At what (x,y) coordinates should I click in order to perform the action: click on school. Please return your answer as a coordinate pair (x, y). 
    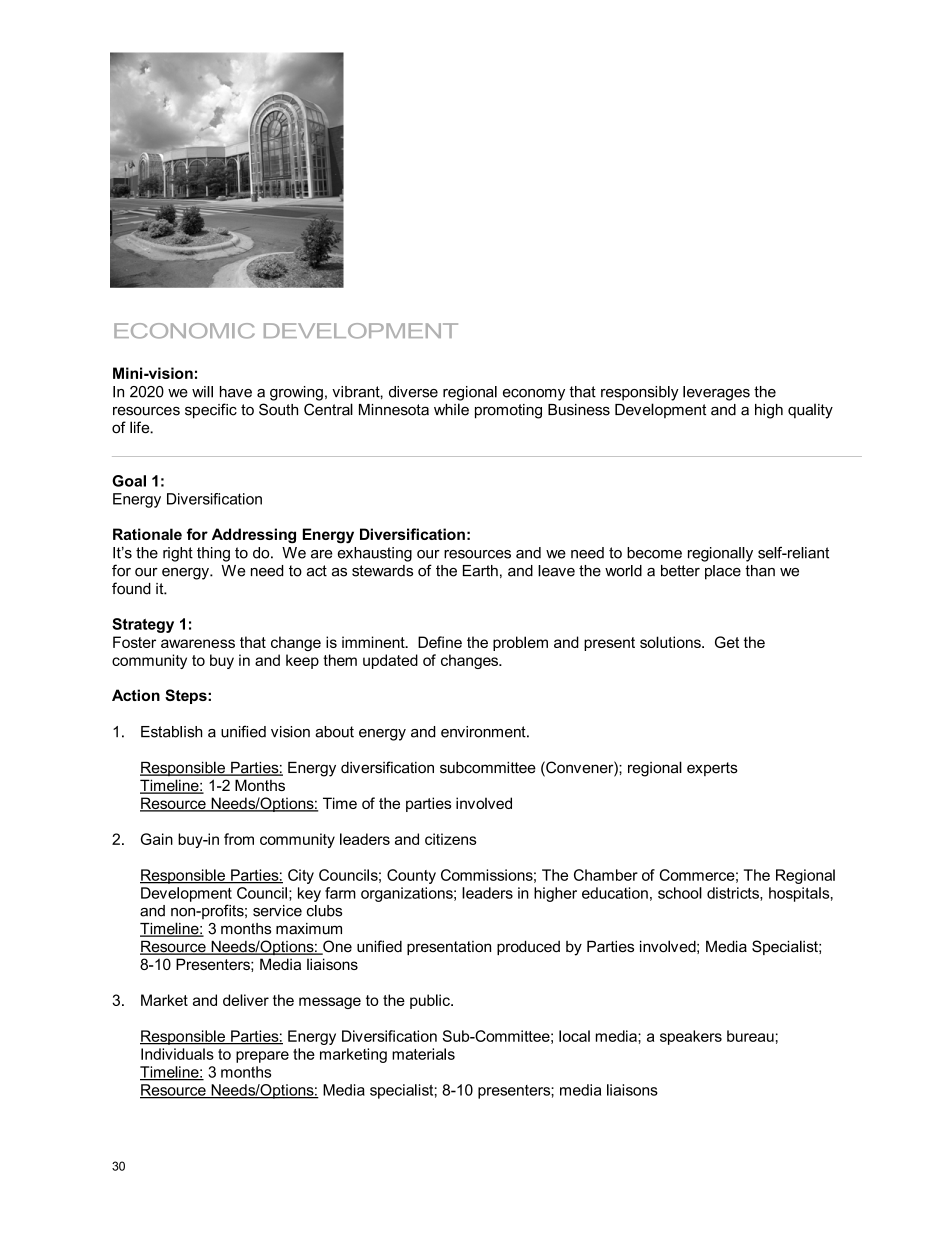
    Looking at the image, I should click on (680, 893).
